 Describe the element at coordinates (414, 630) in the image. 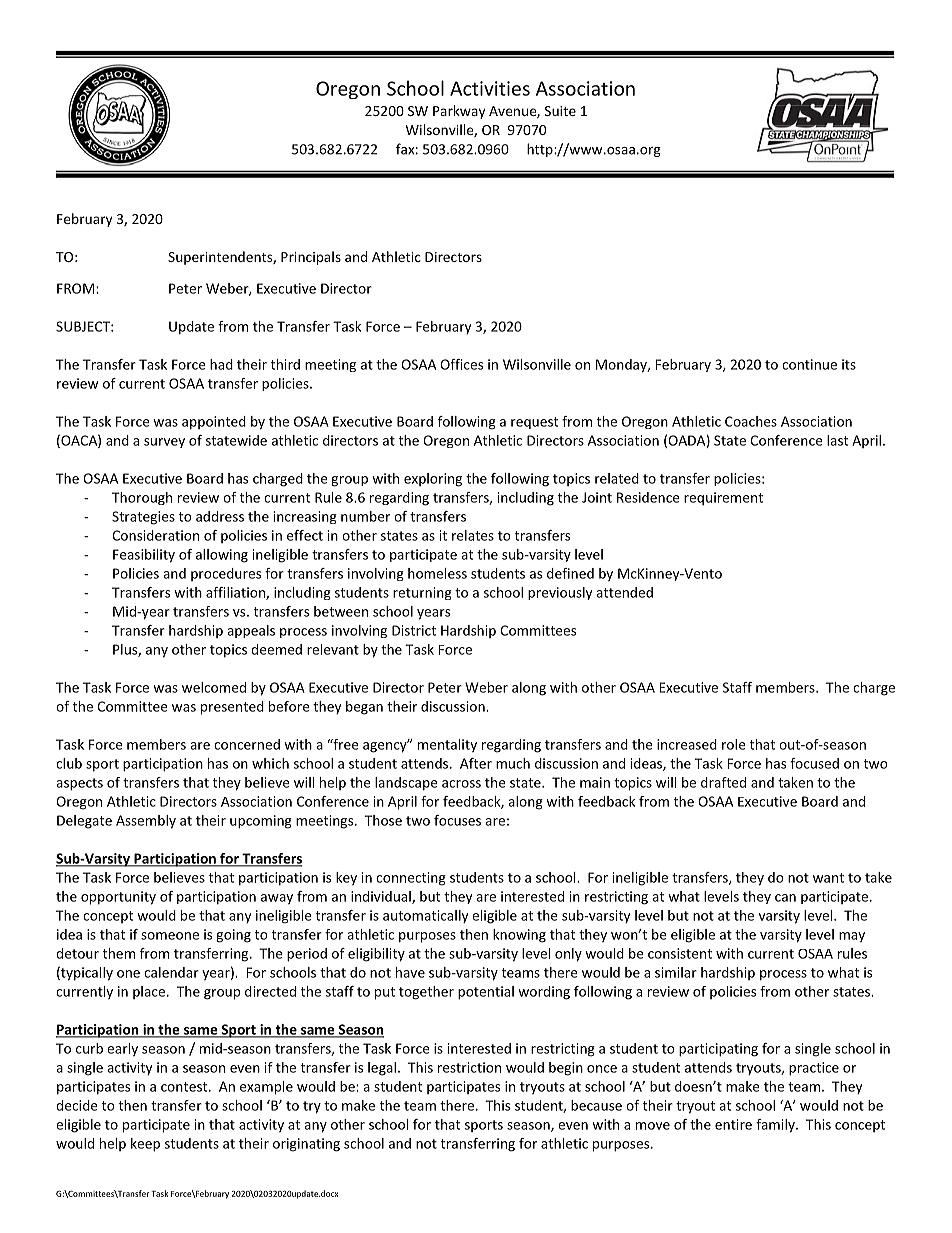

I see `District` at that location.
